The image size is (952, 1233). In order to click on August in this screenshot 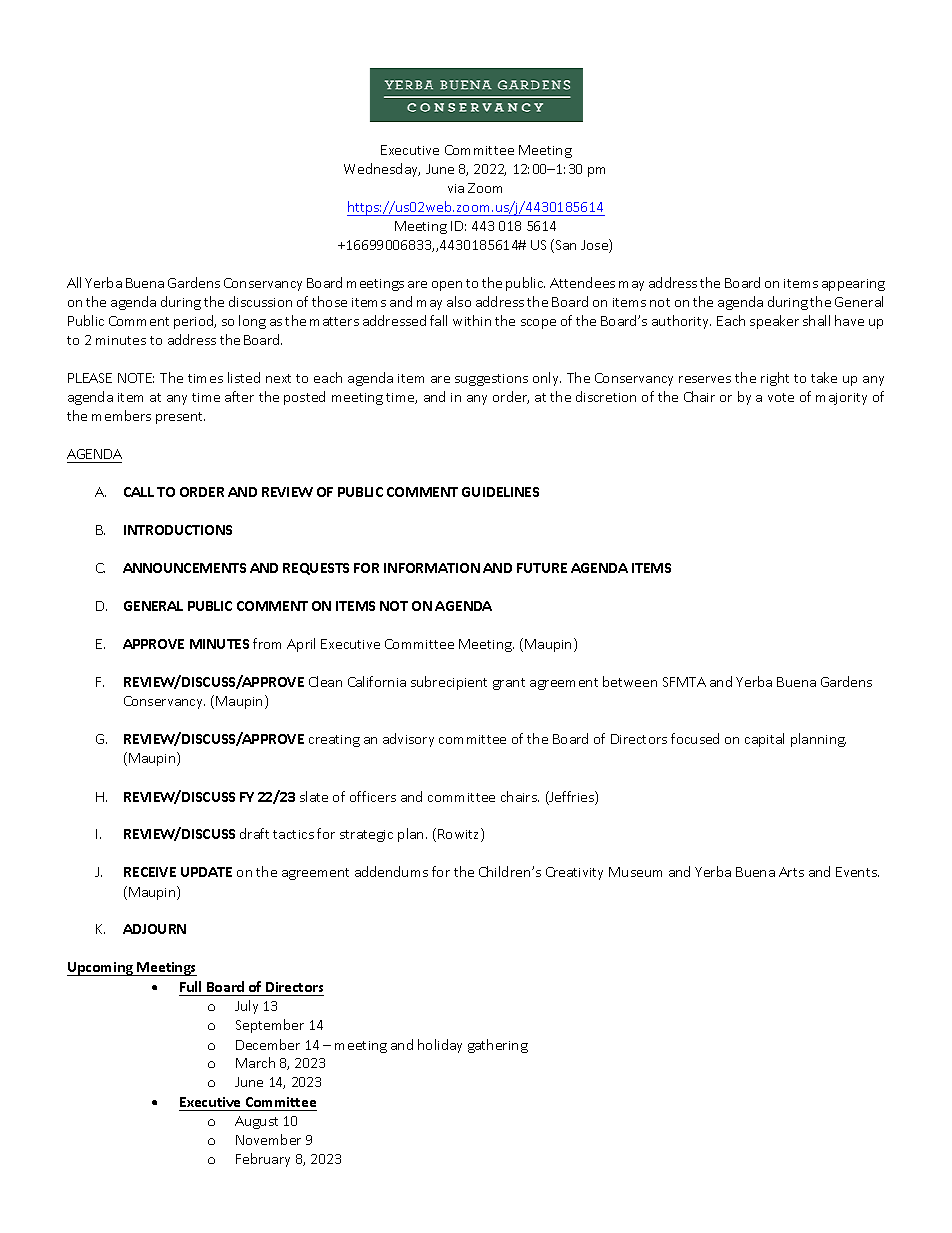, I will do `click(256, 1122)`.
